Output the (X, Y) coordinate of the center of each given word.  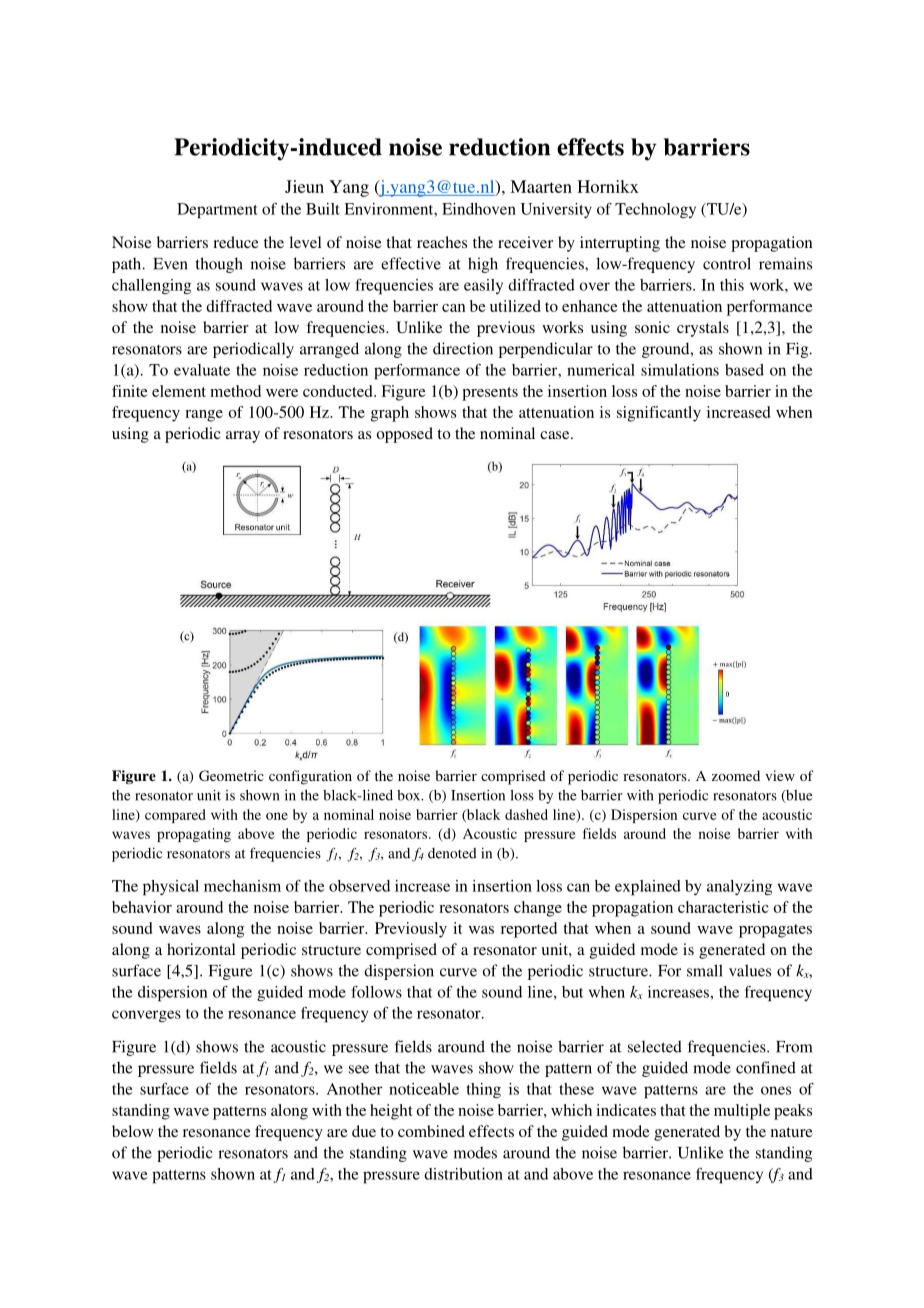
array (243, 437)
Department (217, 211)
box (410, 795)
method (235, 391)
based (744, 370)
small (705, 970)
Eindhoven (479, 209)
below (132, 1131)
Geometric (231, 775)
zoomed (736, 775)
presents (490, 394)
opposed (405, 435)
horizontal (201, 949)
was (481, 930)
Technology (655, 210)
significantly (659, 414)
